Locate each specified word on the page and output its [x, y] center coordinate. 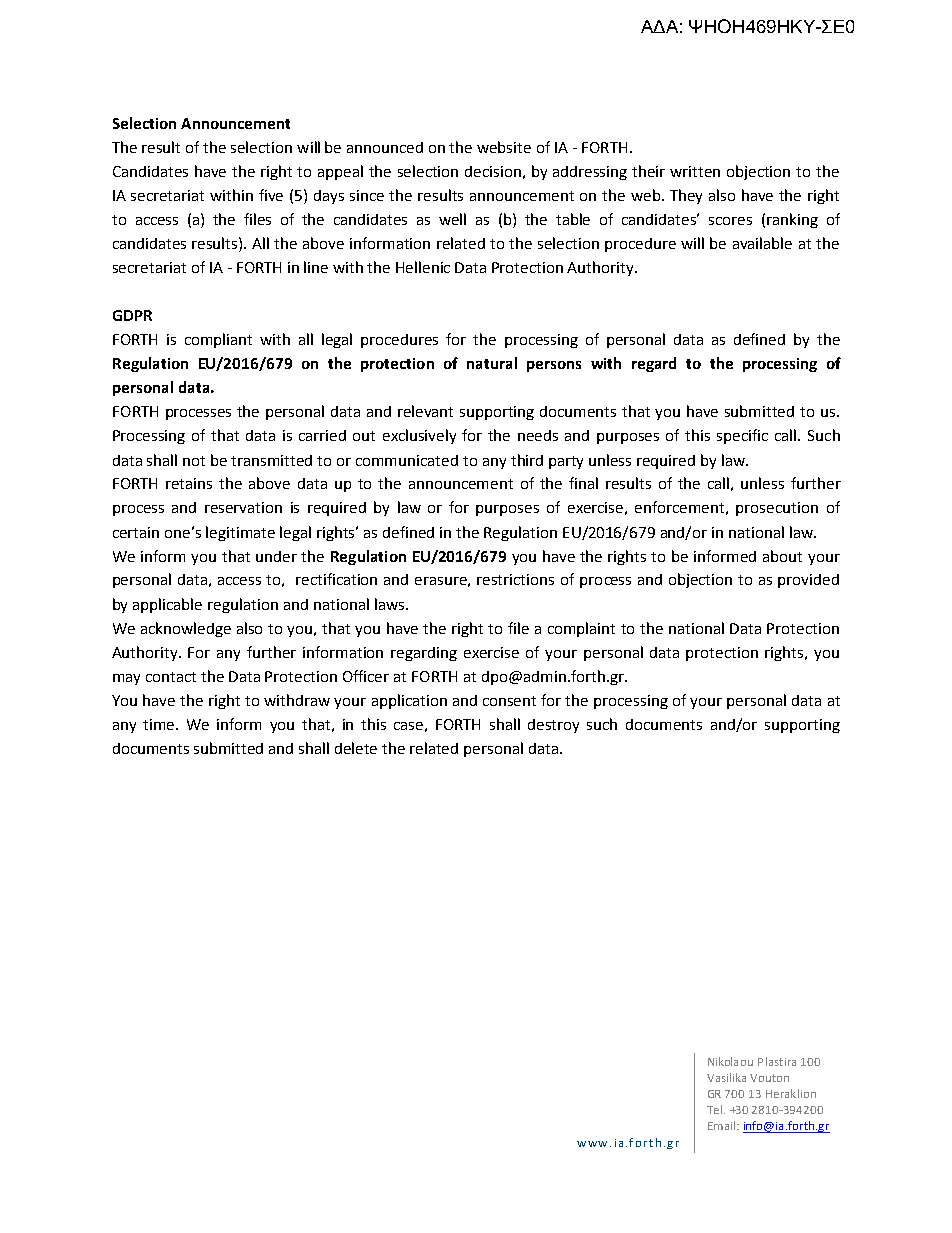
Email [723, 1125]
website [504, 147]
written [695, 171]
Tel [714, 1109]
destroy [553, 726]
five [271, 195]
